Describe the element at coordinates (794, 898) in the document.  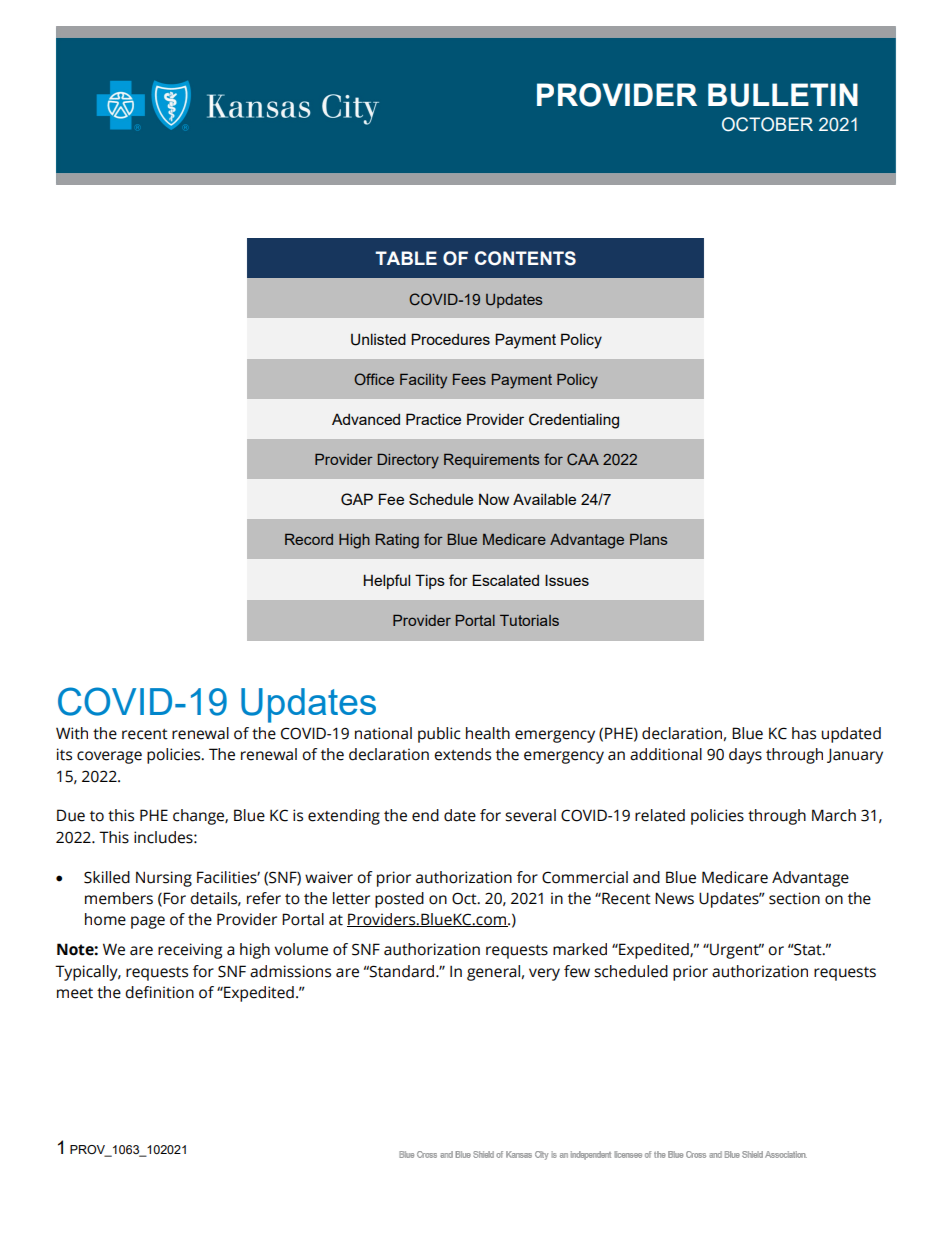
I see `section` at that location.
